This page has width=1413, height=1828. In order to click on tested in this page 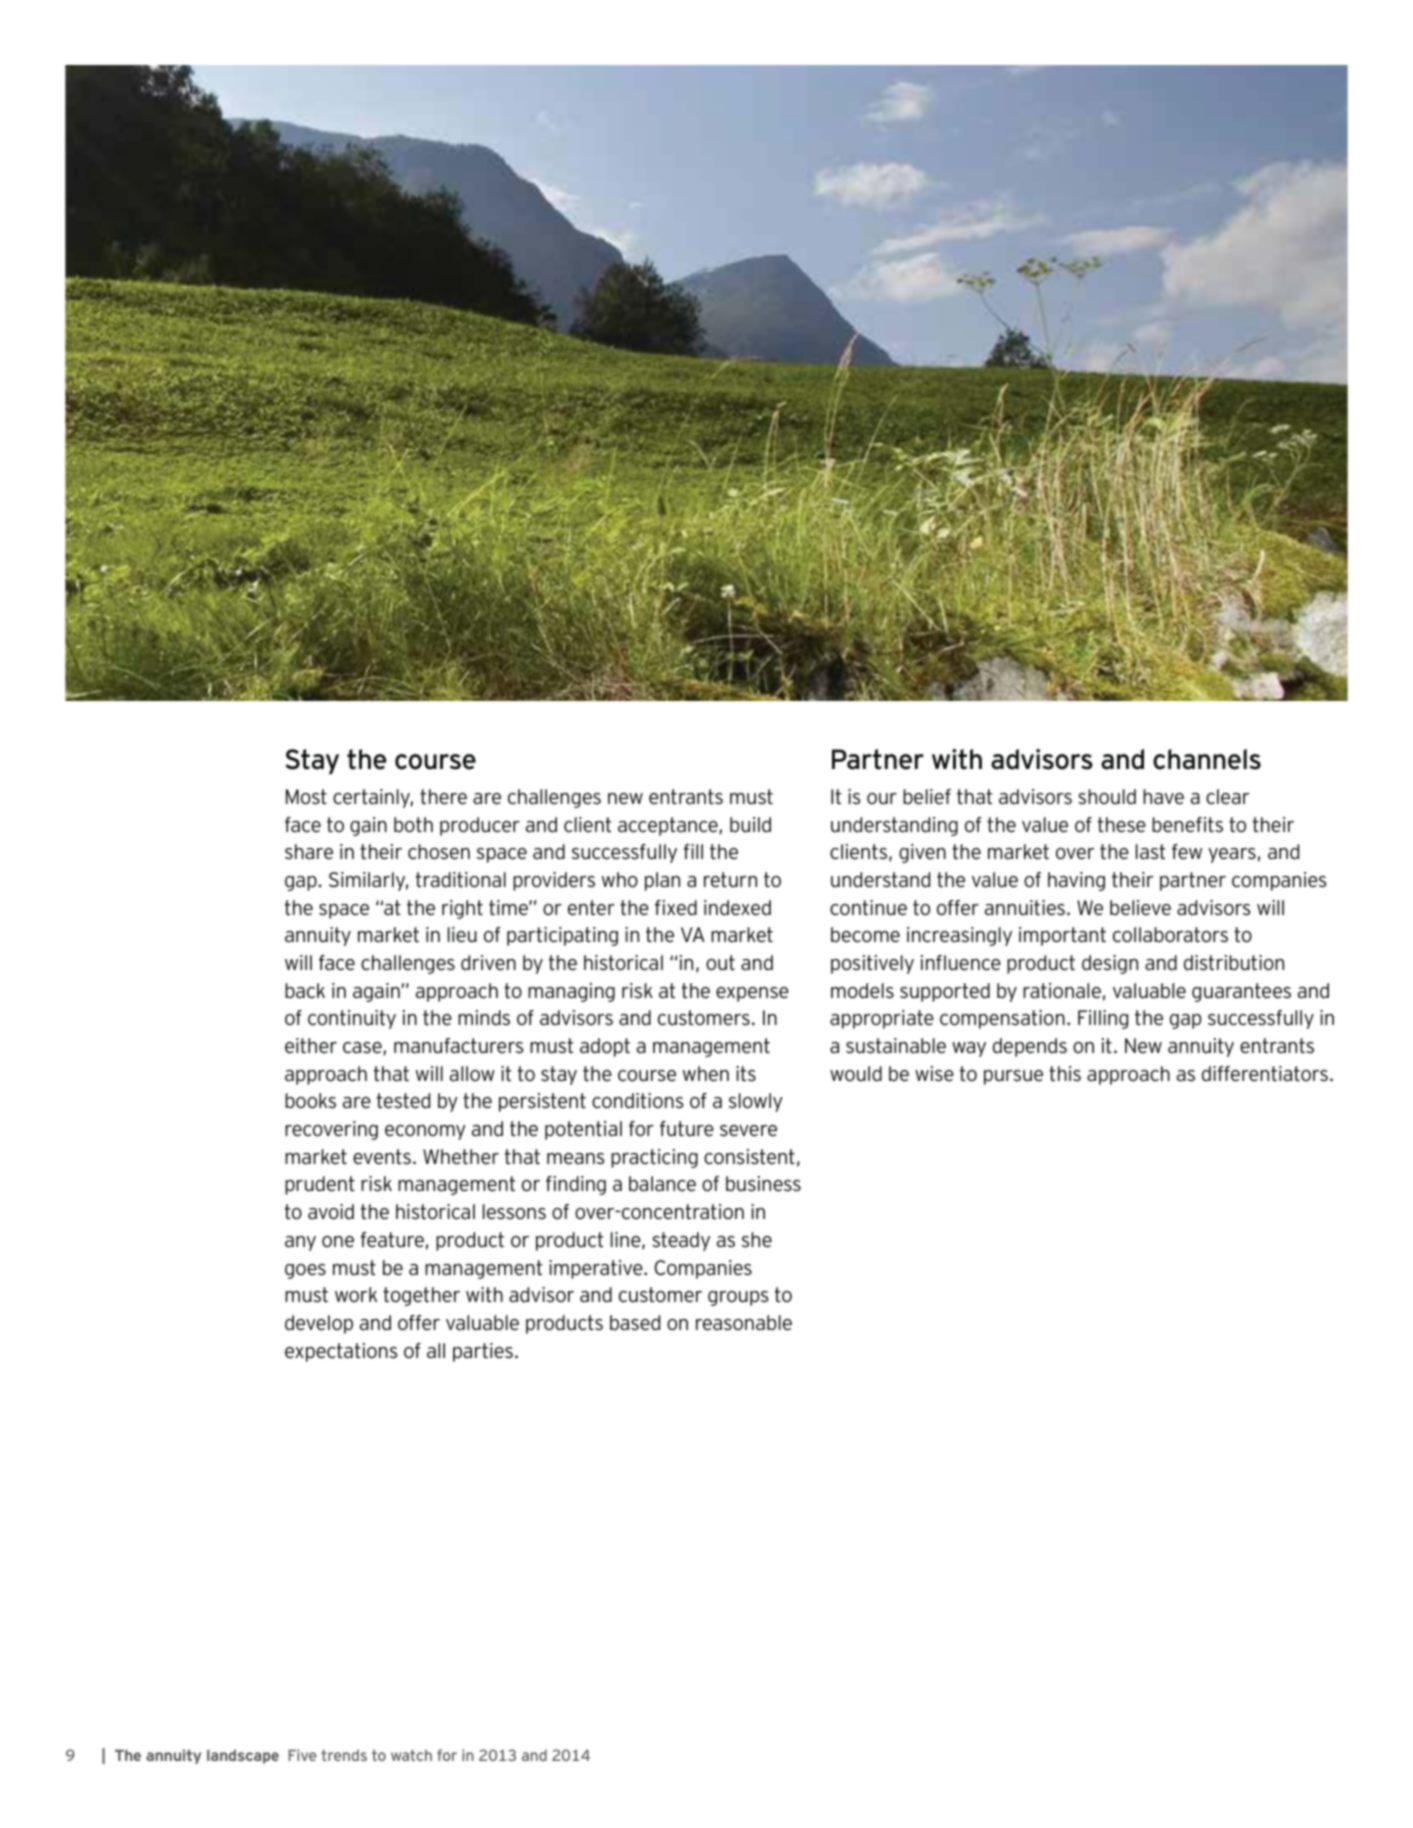, I will do `click(403, 1101)`.
